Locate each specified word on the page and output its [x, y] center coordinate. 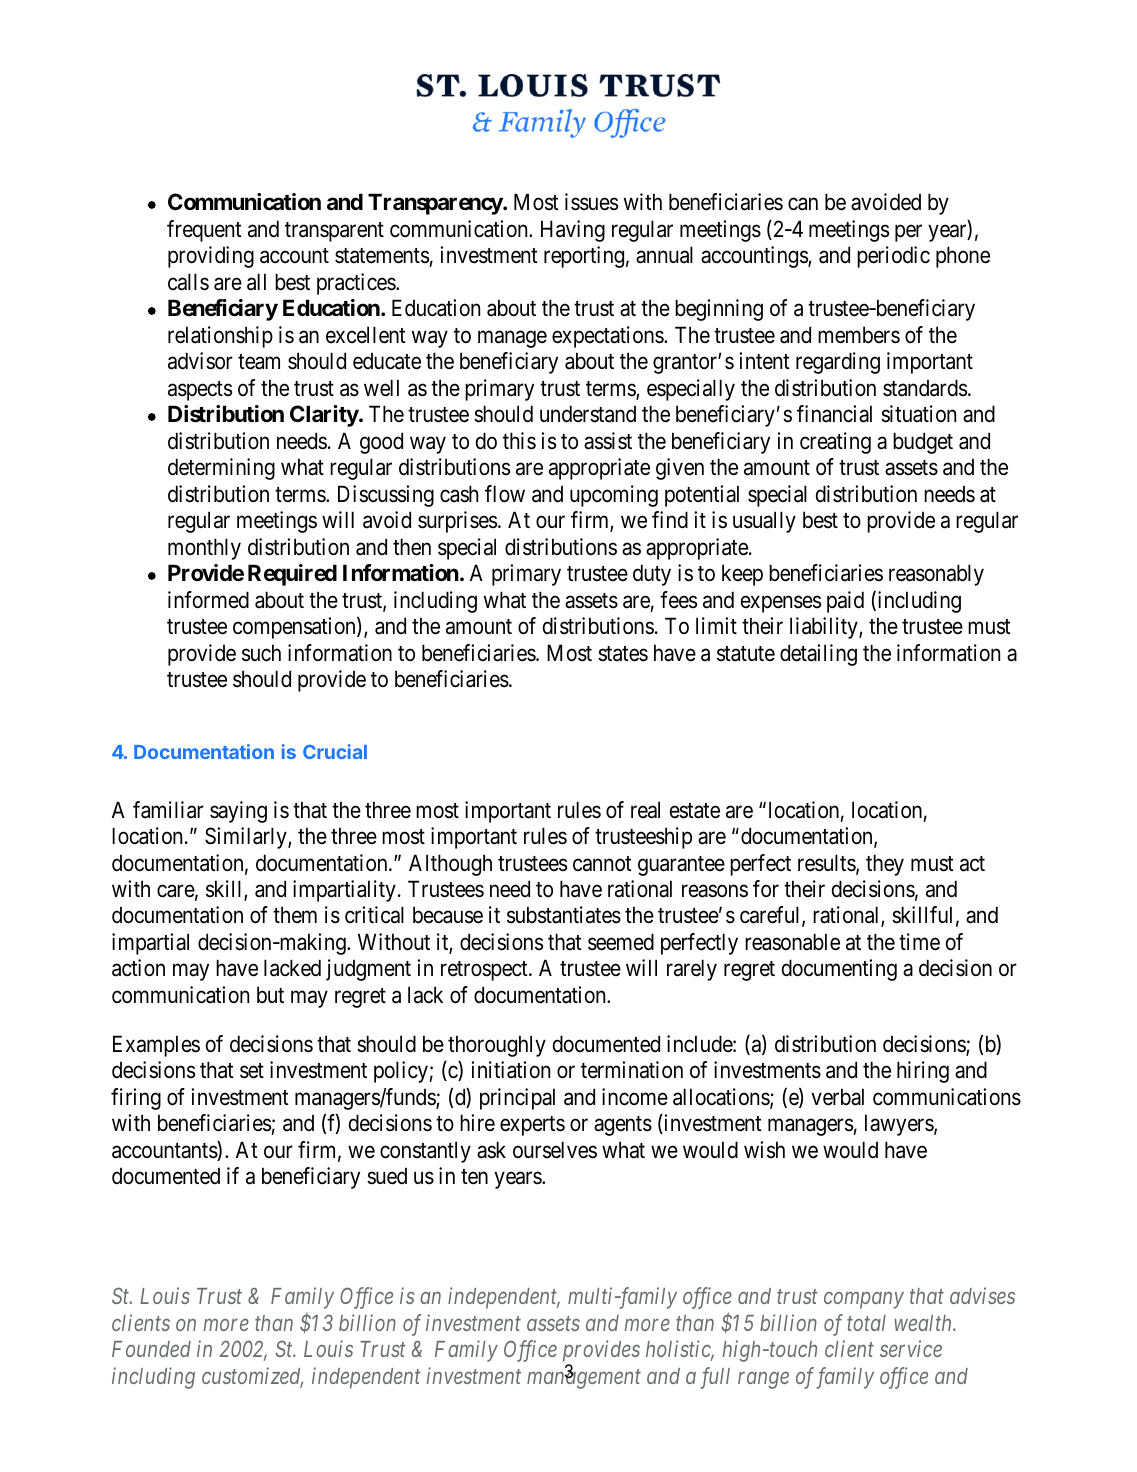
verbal [837, 1097]
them [295, 915]
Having [573, 231]
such [261, 653]
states [623, 654]
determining [221, 469]
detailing [818, 655]
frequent [204, 231]
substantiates [564, 915]
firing [136, 1099]
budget [923, 443]
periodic [893, 257]
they [885, 865]
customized [252, 1377]
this [519, 441]
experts [532, 1126]
